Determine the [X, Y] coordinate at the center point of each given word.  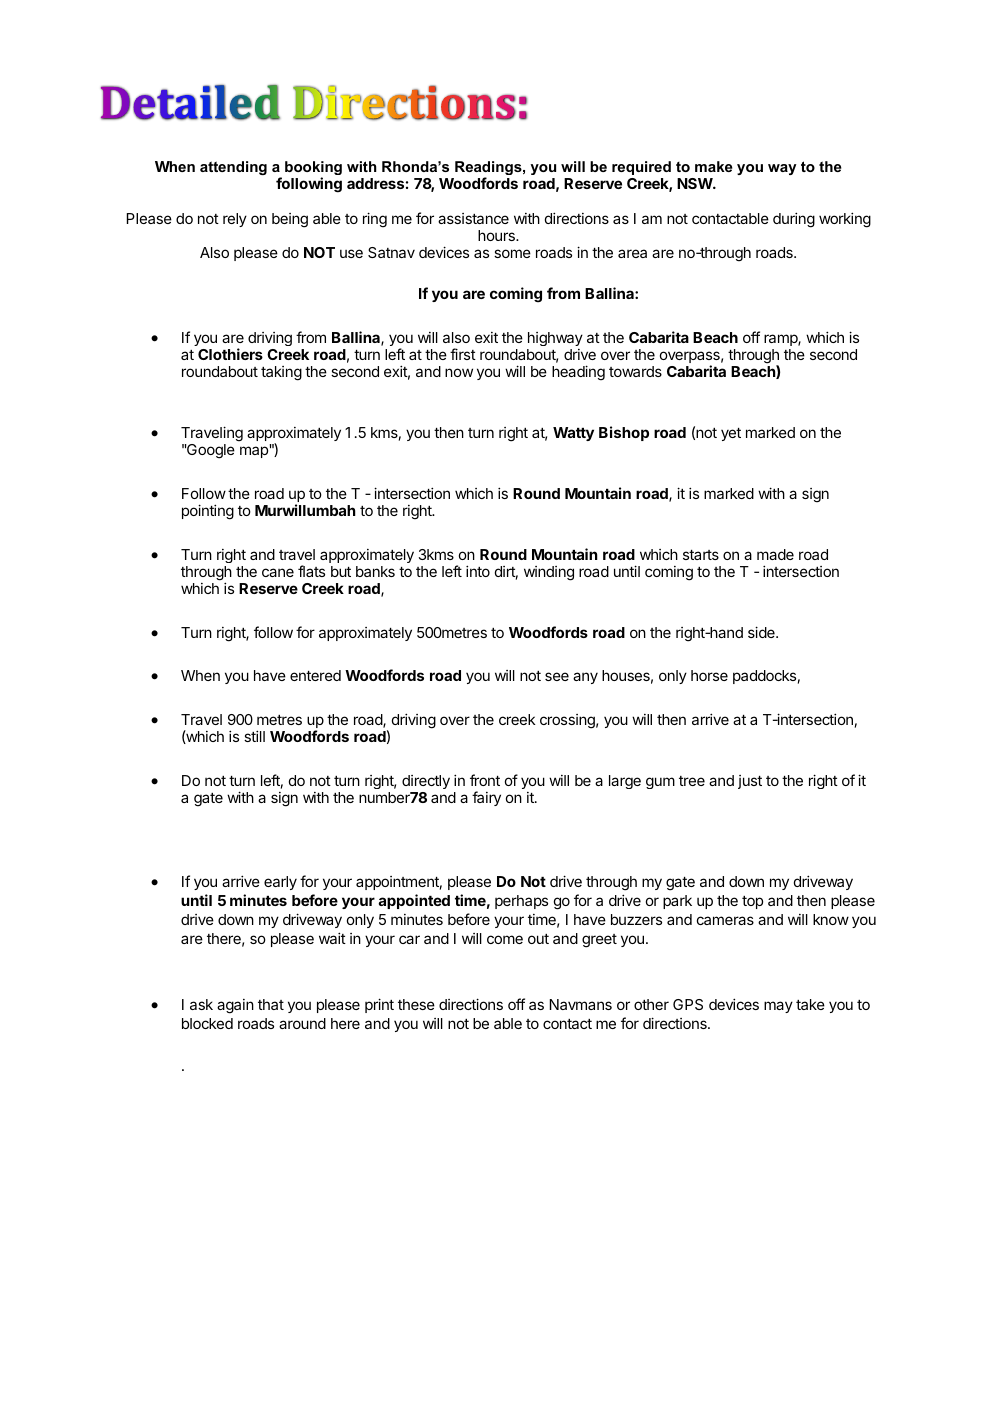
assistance [473, 218]
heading [578, 373]
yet [731, 434]
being [290, 220]
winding [549, 573]
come [505, 939]
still [254, 736]
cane [278, 572]
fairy [486, 798]
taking [281, 373]
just [750, 782]
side [762, 632]
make [714, 166]
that [271, 1004]
